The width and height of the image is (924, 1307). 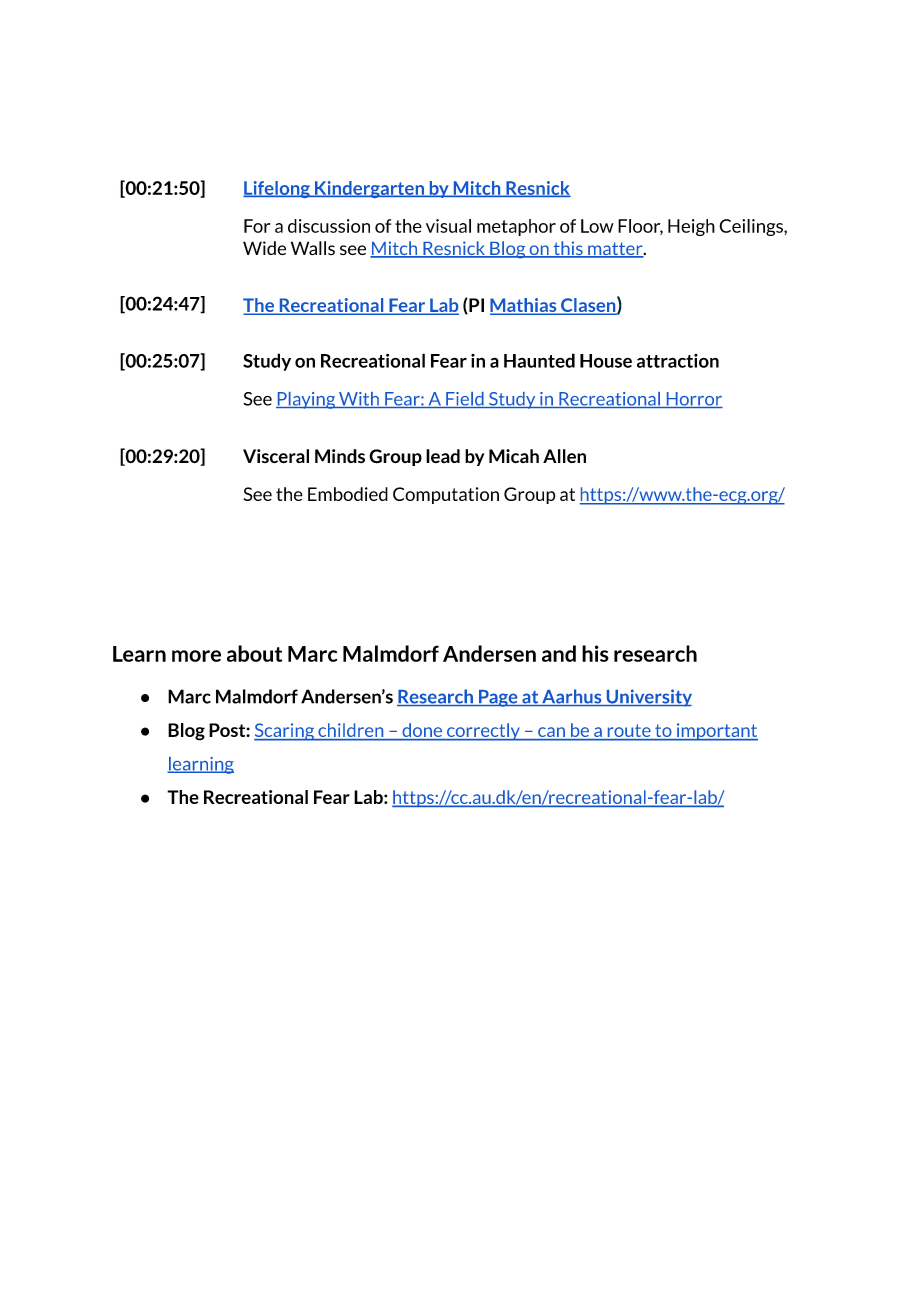 I want to click on Scaring, so click(x=285, y=732).
